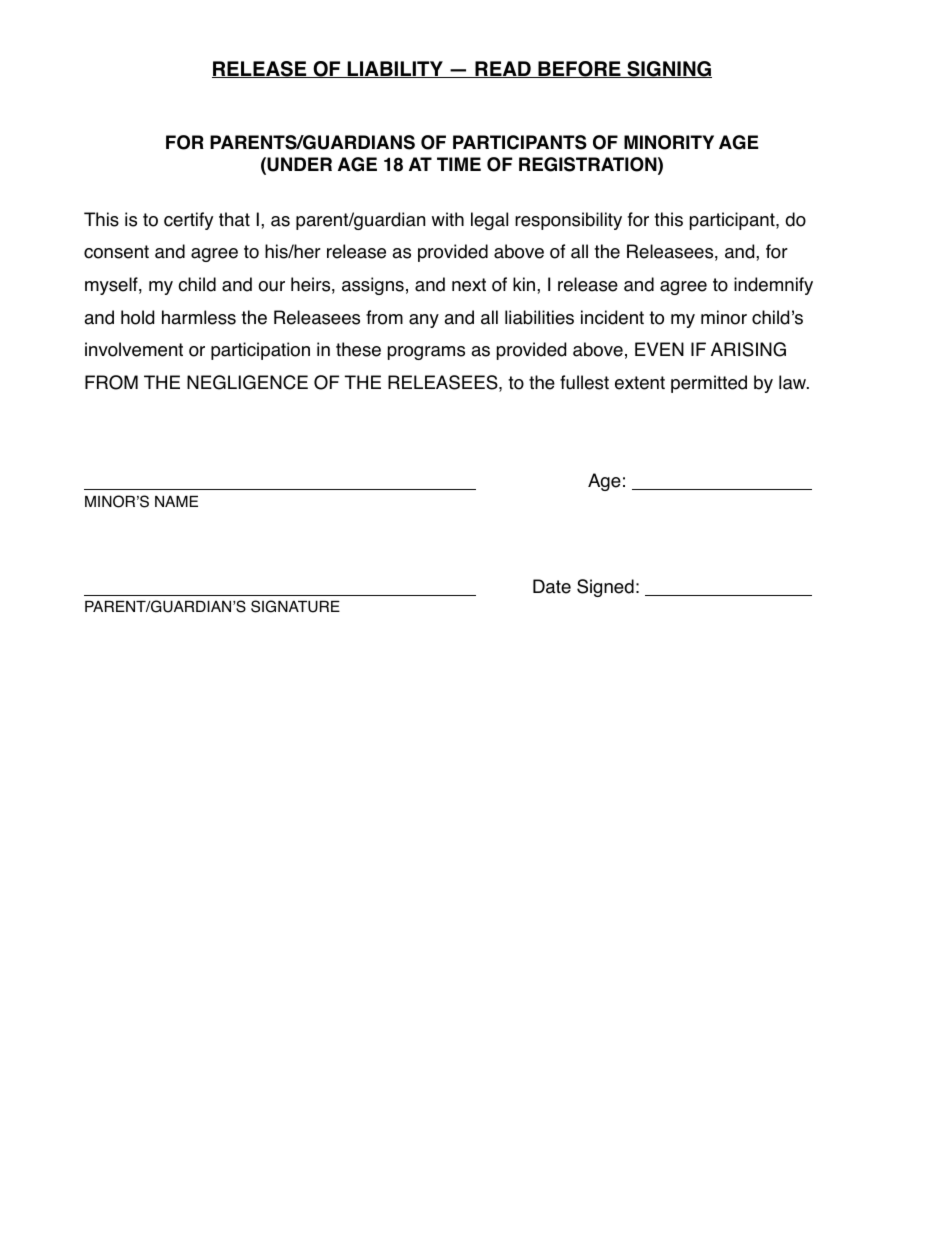  I want to click on programs, so click(426, 353).
